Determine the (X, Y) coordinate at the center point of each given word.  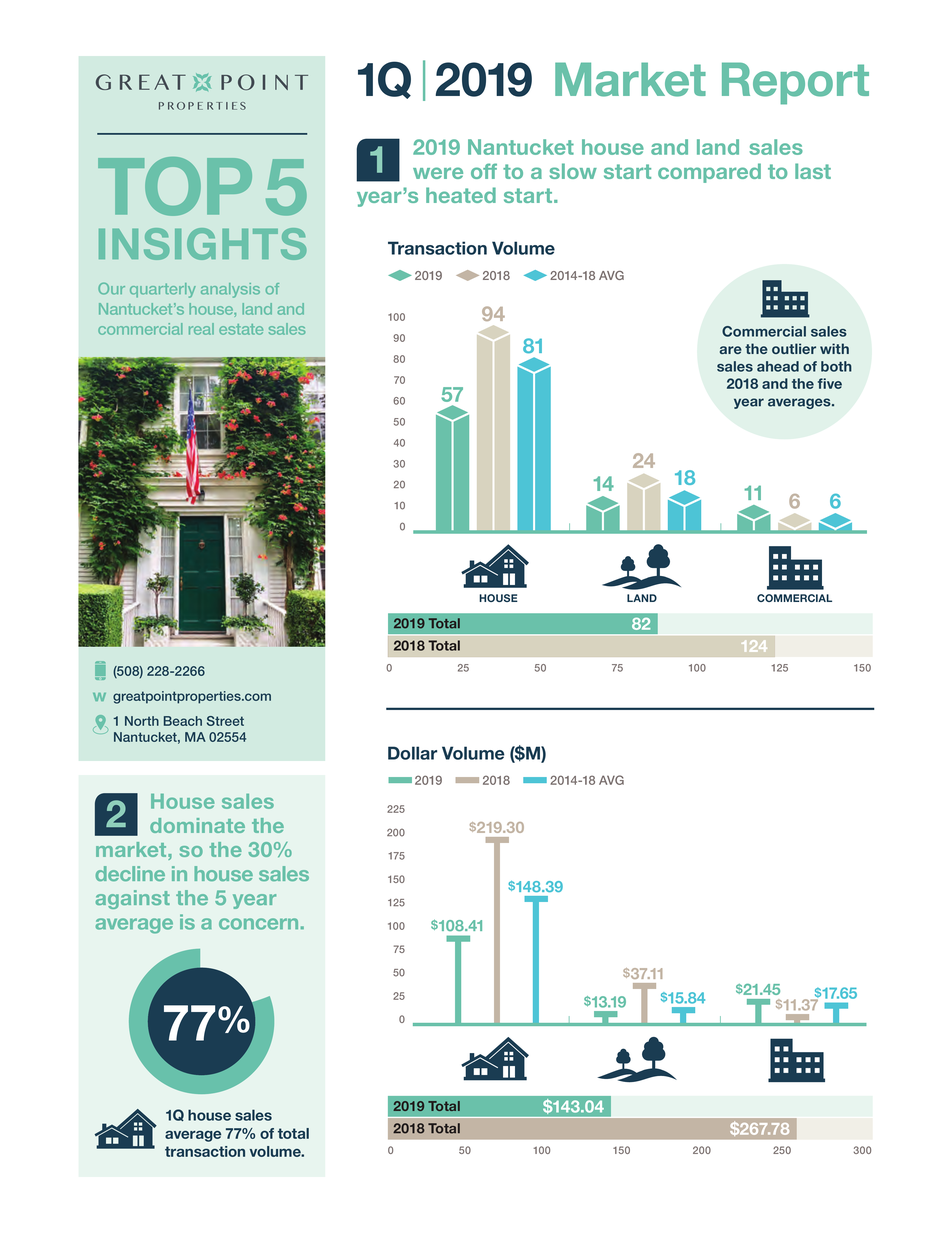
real (201, 329)
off (484, 171)
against (133, 899)
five (830, 383)
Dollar (412, 753)
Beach (183, 721)
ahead (778, 366)
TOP (175, 186)
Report (795, 83)
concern (258, 924)
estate (241, 329)
